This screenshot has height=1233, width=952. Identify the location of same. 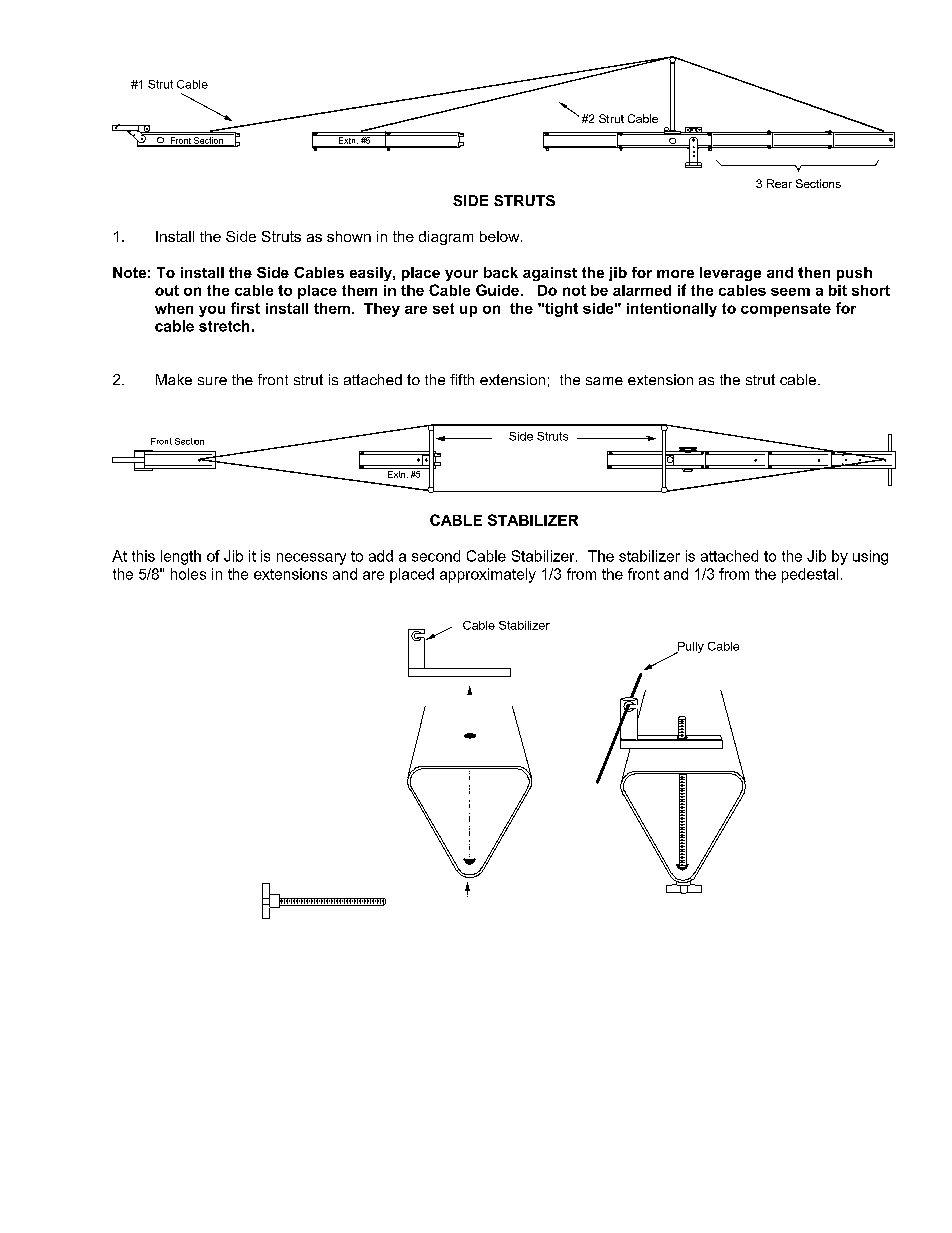
(604, 381).
